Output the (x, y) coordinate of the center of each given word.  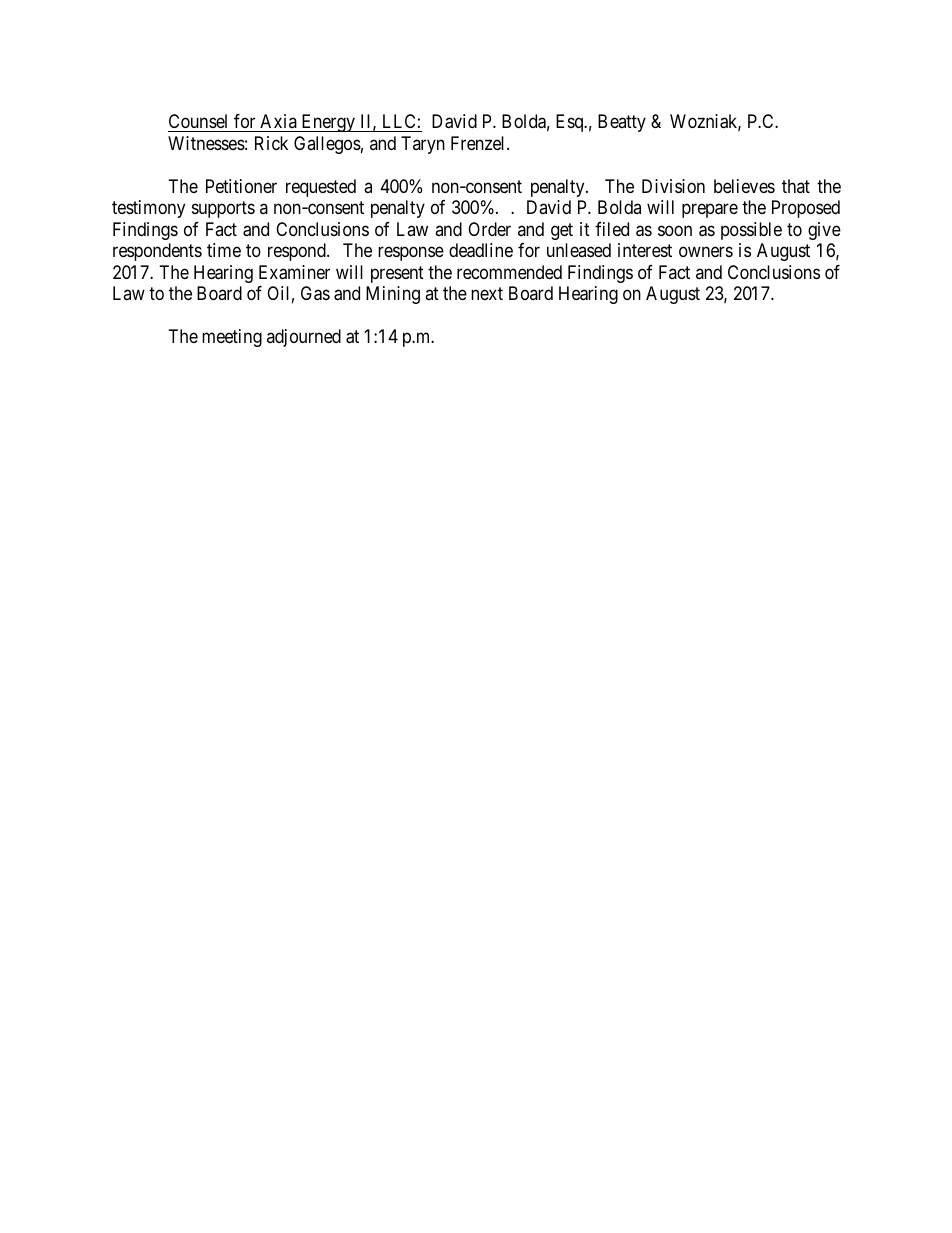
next (487, 294)
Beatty (622, 123)
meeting (232, 338)
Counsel (199, 123)
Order (489, 229)
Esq (571, 123)
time (224, 250)
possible (751, 231)
